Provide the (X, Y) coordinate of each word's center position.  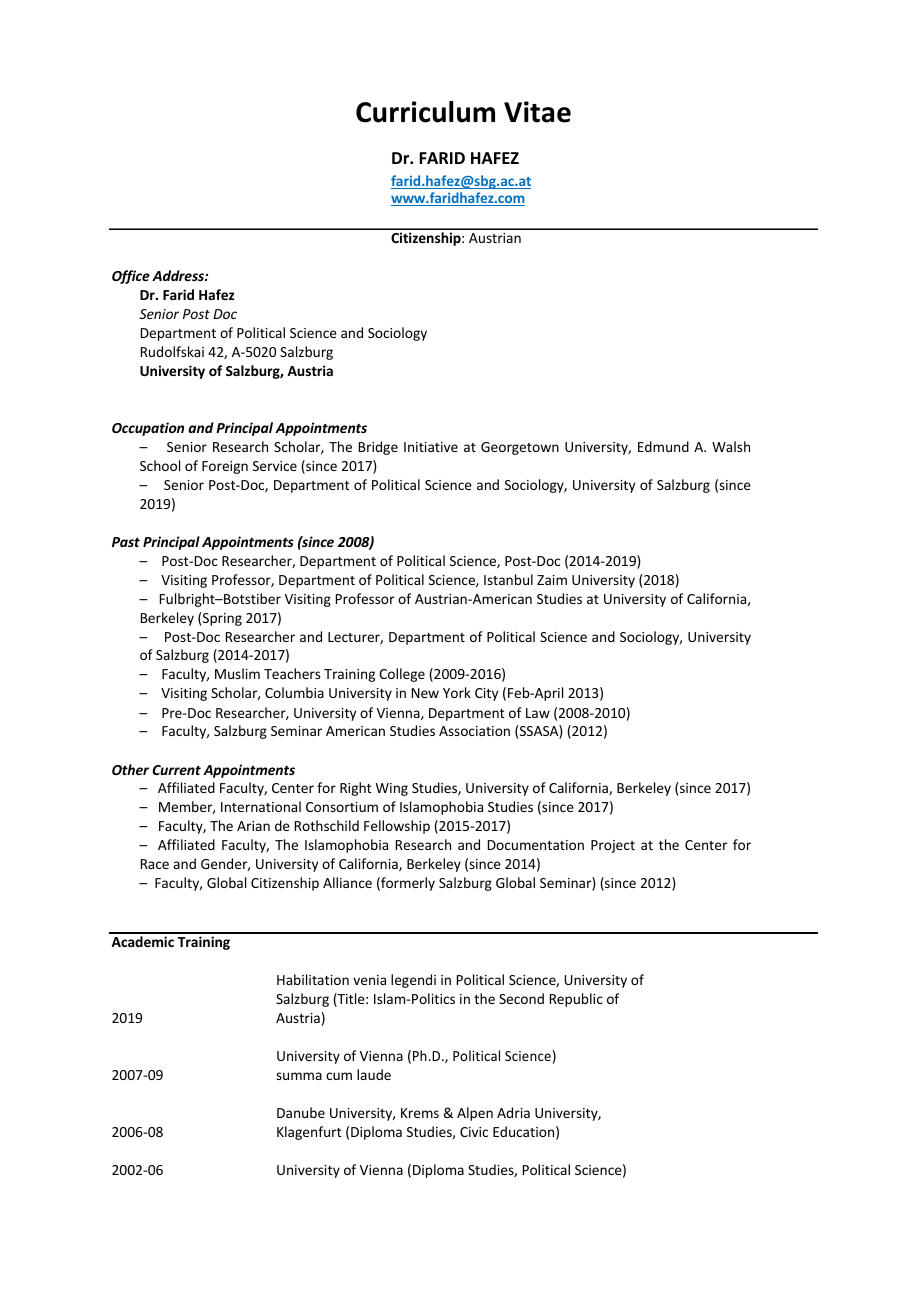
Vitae (537, 112)
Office (131, 277)
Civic (474, 1132)
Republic (576, 1000)
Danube (301, 1112)
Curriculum (425, 112)
